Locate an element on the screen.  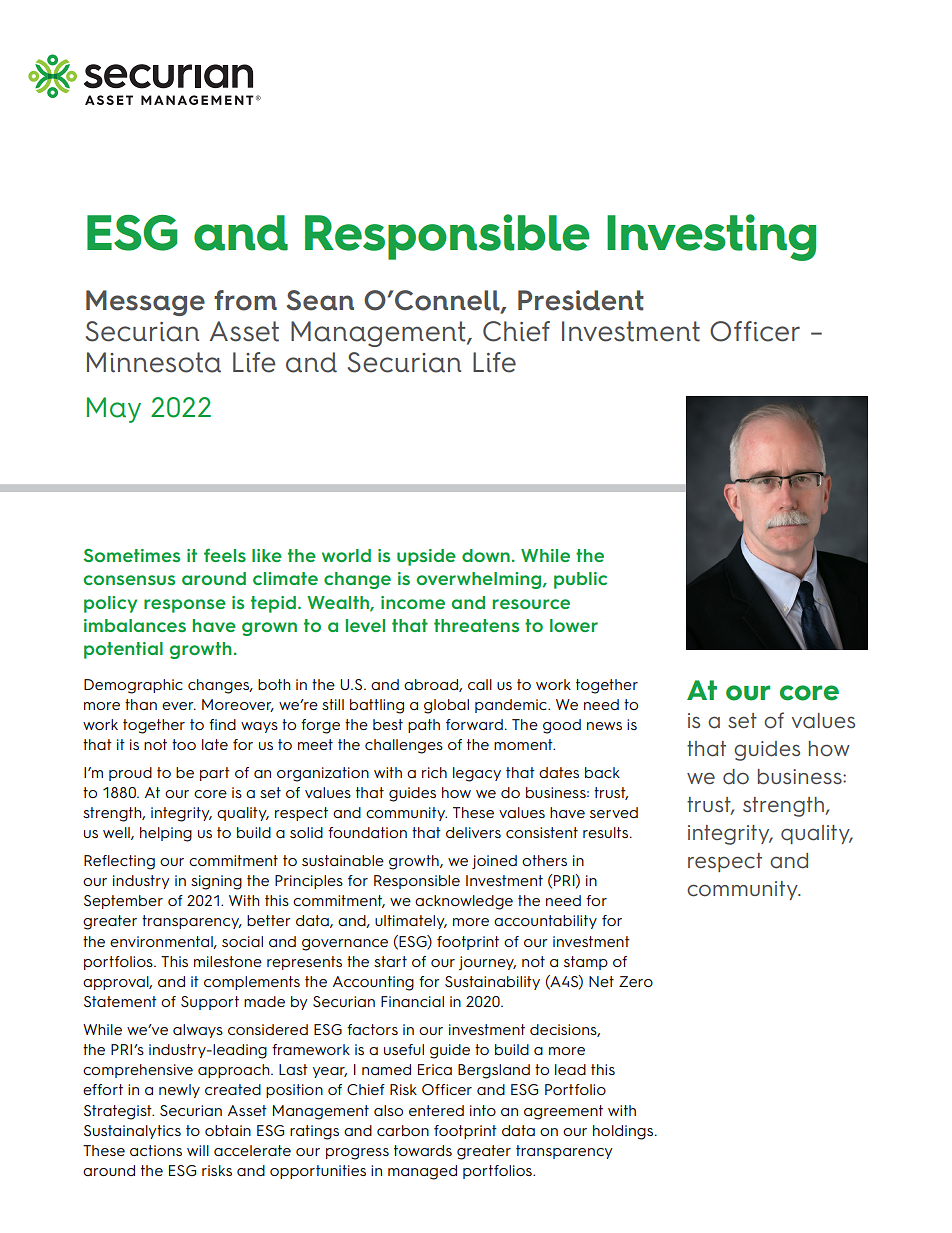
stamp is located at coordinates (586, 963).
